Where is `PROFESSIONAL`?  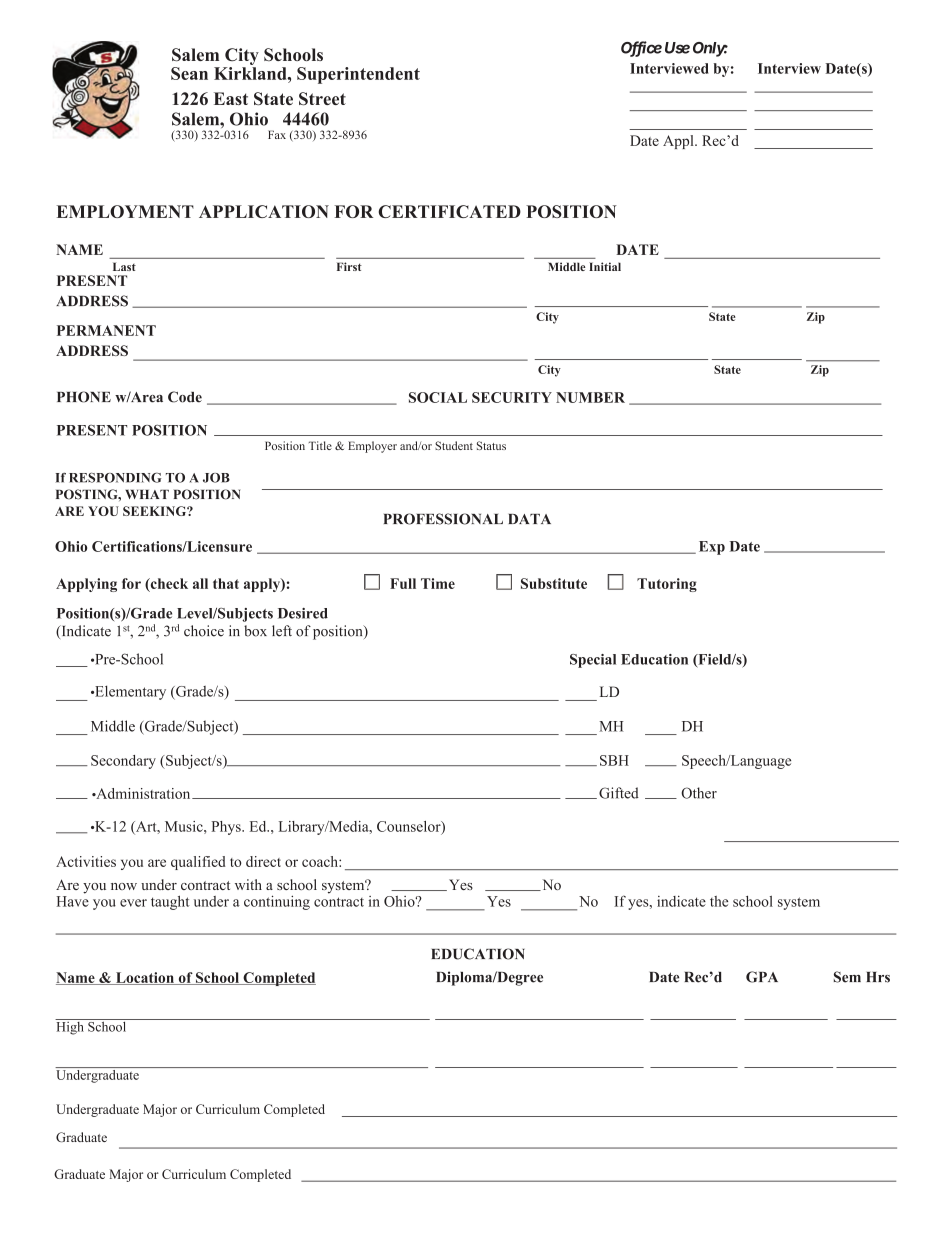
PROFESSIONAL is located at coordinates (443, 519).
